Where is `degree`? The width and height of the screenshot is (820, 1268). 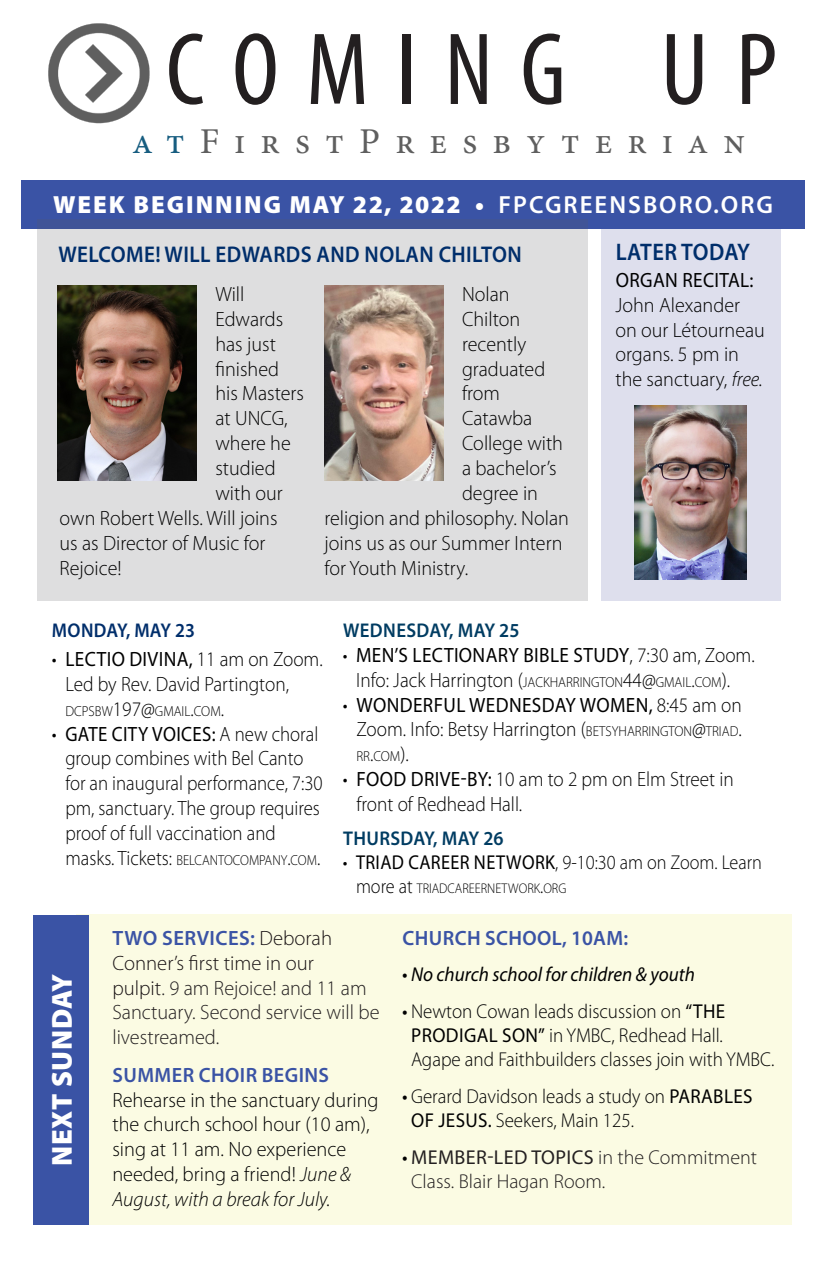
degree is located at coordinates (490, 495).
